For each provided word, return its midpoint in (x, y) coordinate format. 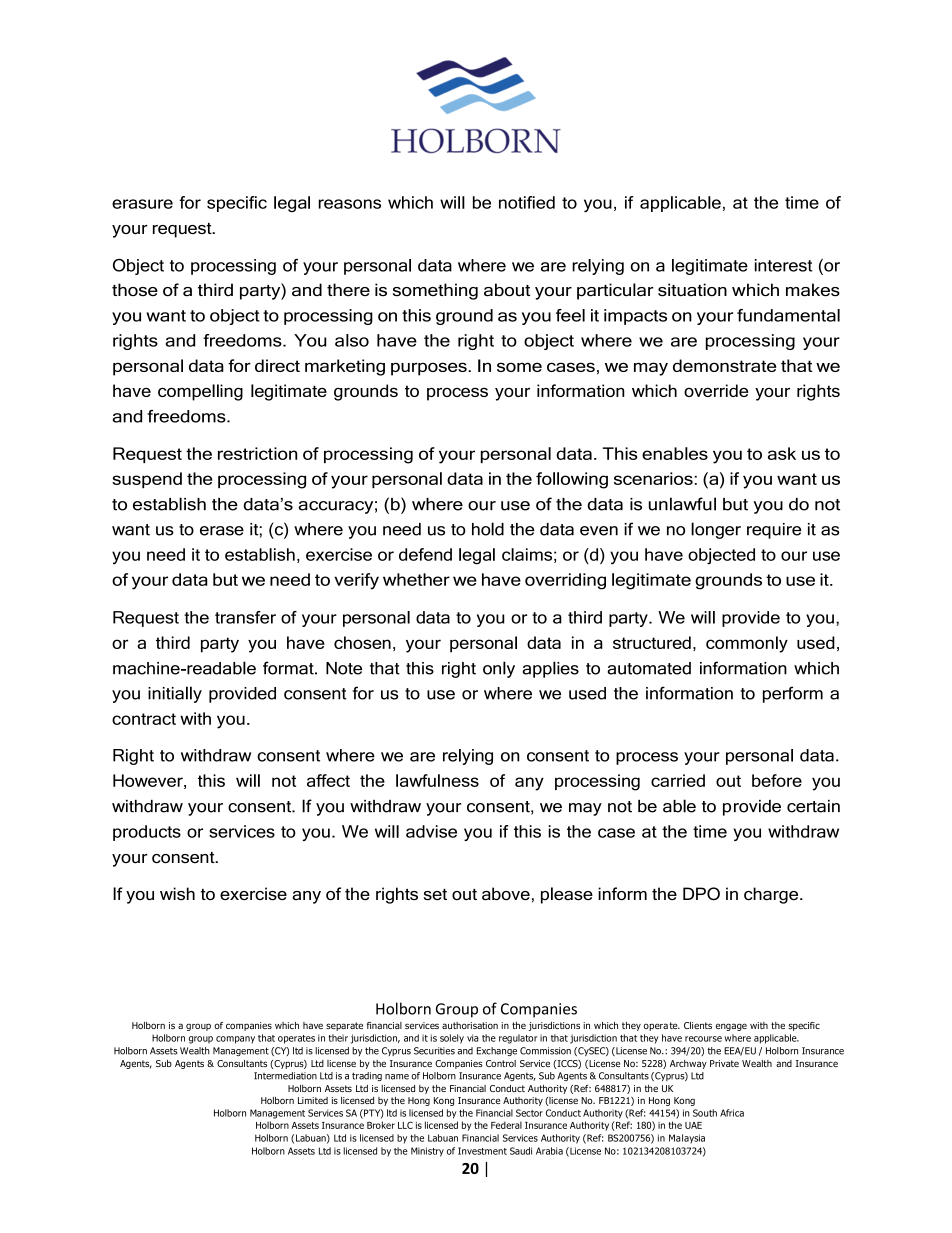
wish (177, 893)
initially (175, 694)
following (572, 480)
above (506, 893)
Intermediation (285, 1076)
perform (793, 694)
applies (550, 669)
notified (527, 202)
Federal (506, 1125)
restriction (257, 453)
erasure (142, 204)
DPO (701, 893)
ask (782, 453)
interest (783, 265)
